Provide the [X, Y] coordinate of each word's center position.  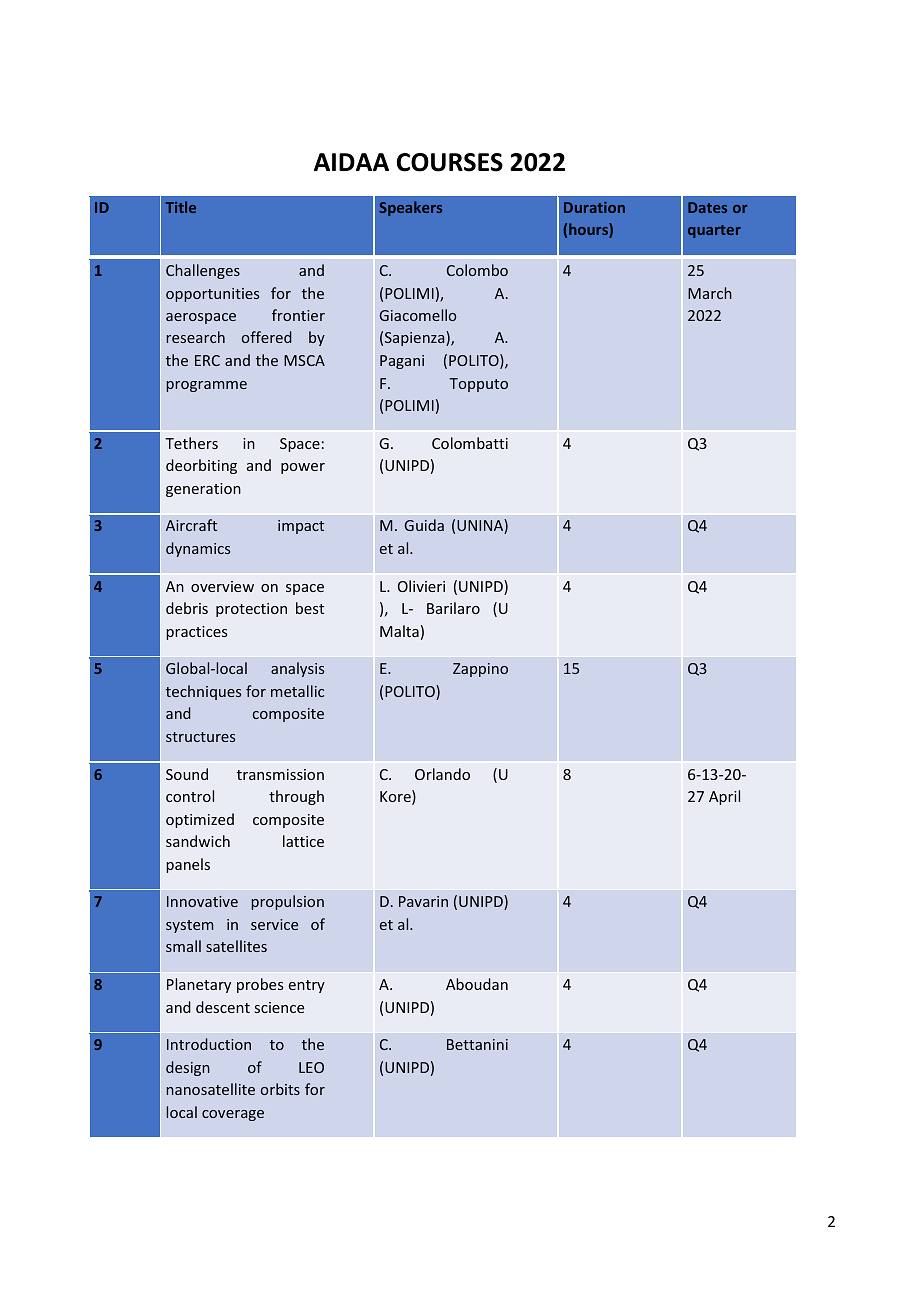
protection [251, 610]
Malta [399, 631]
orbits [280, 1089]
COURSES [450, 162]
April [724, 797]
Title [181, 207]
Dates [707, 207]
